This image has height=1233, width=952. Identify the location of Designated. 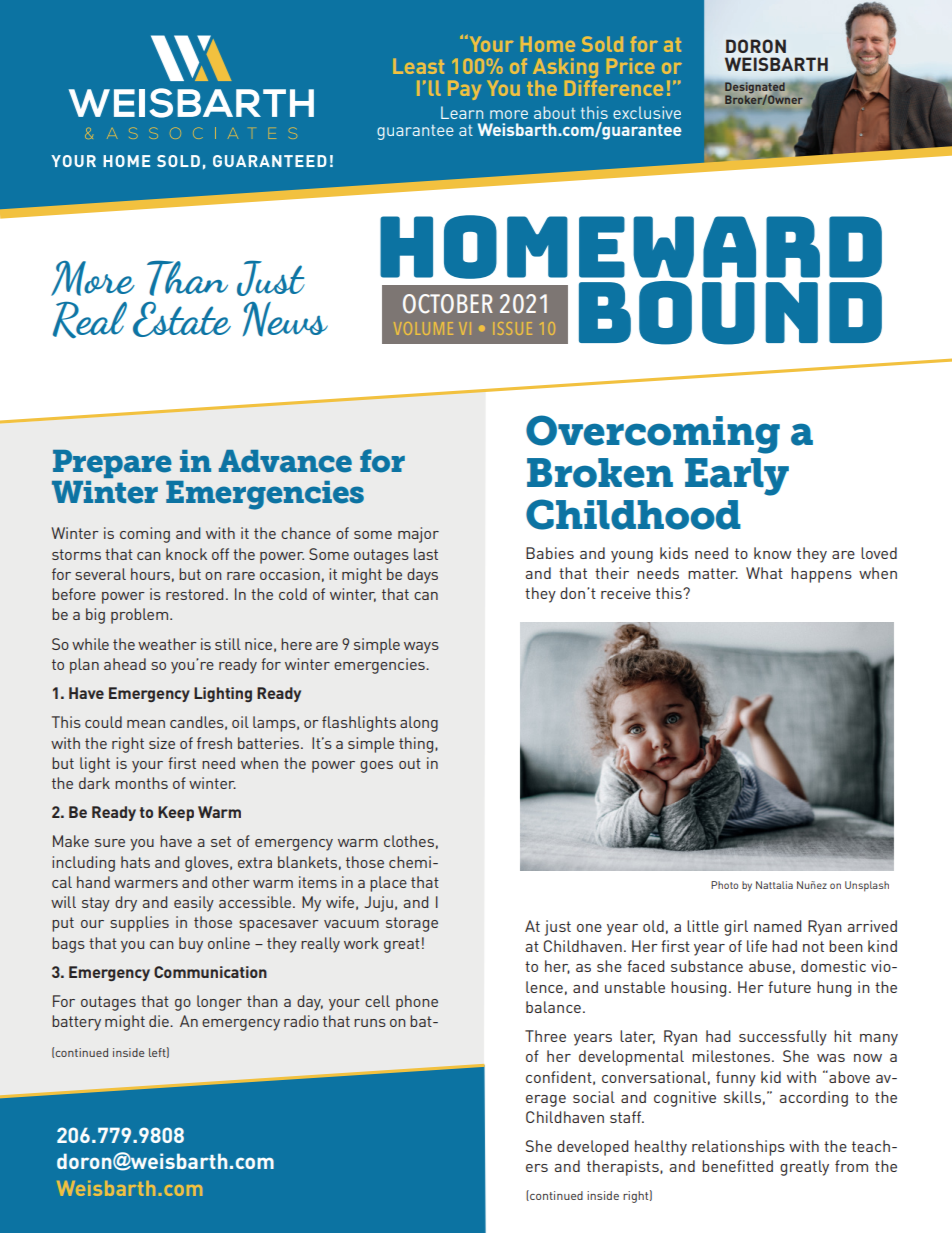
(755, 89).
